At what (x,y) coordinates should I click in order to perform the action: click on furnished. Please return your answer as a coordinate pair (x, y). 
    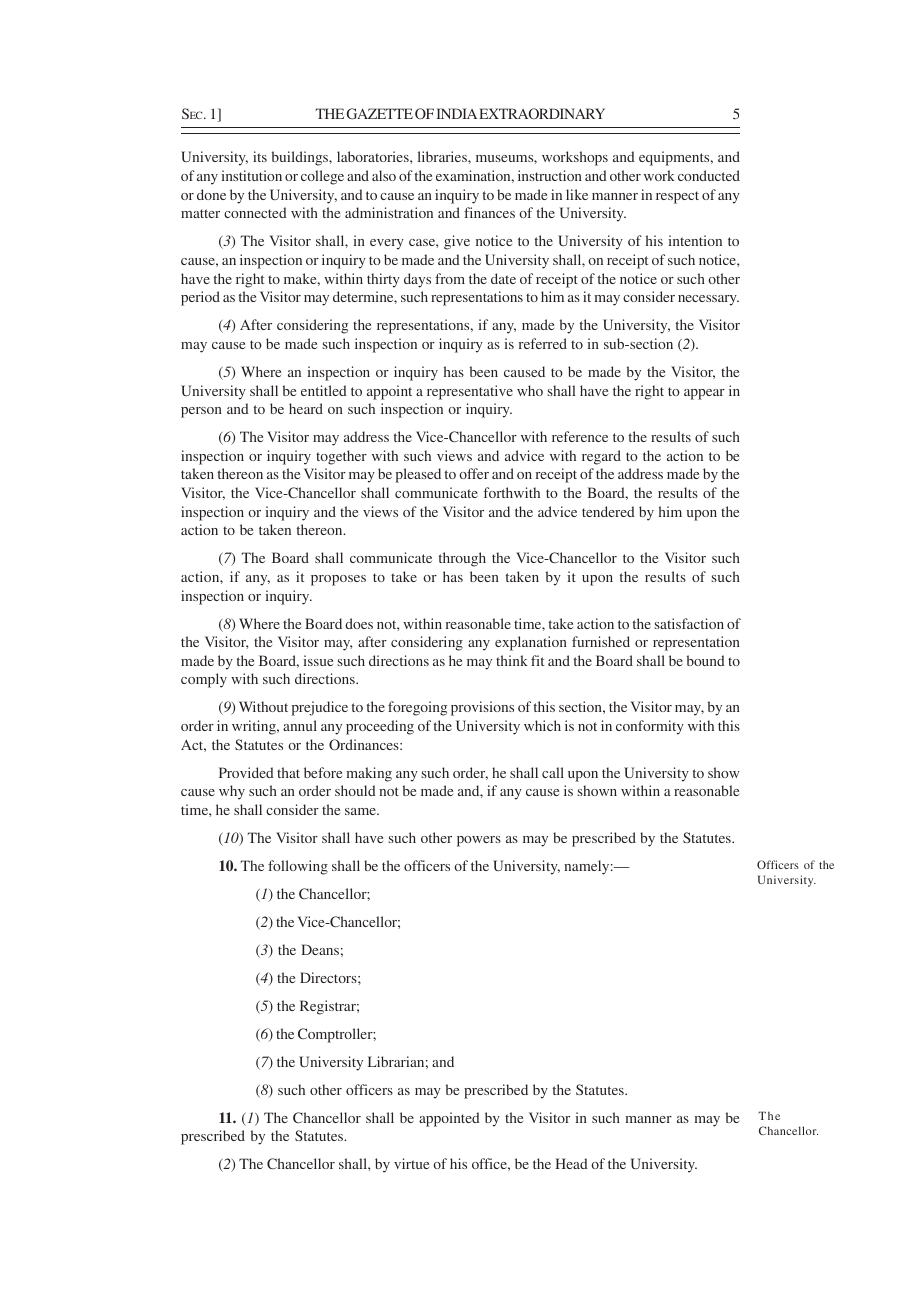
    Looking at the image, I should click on (601, 641).
